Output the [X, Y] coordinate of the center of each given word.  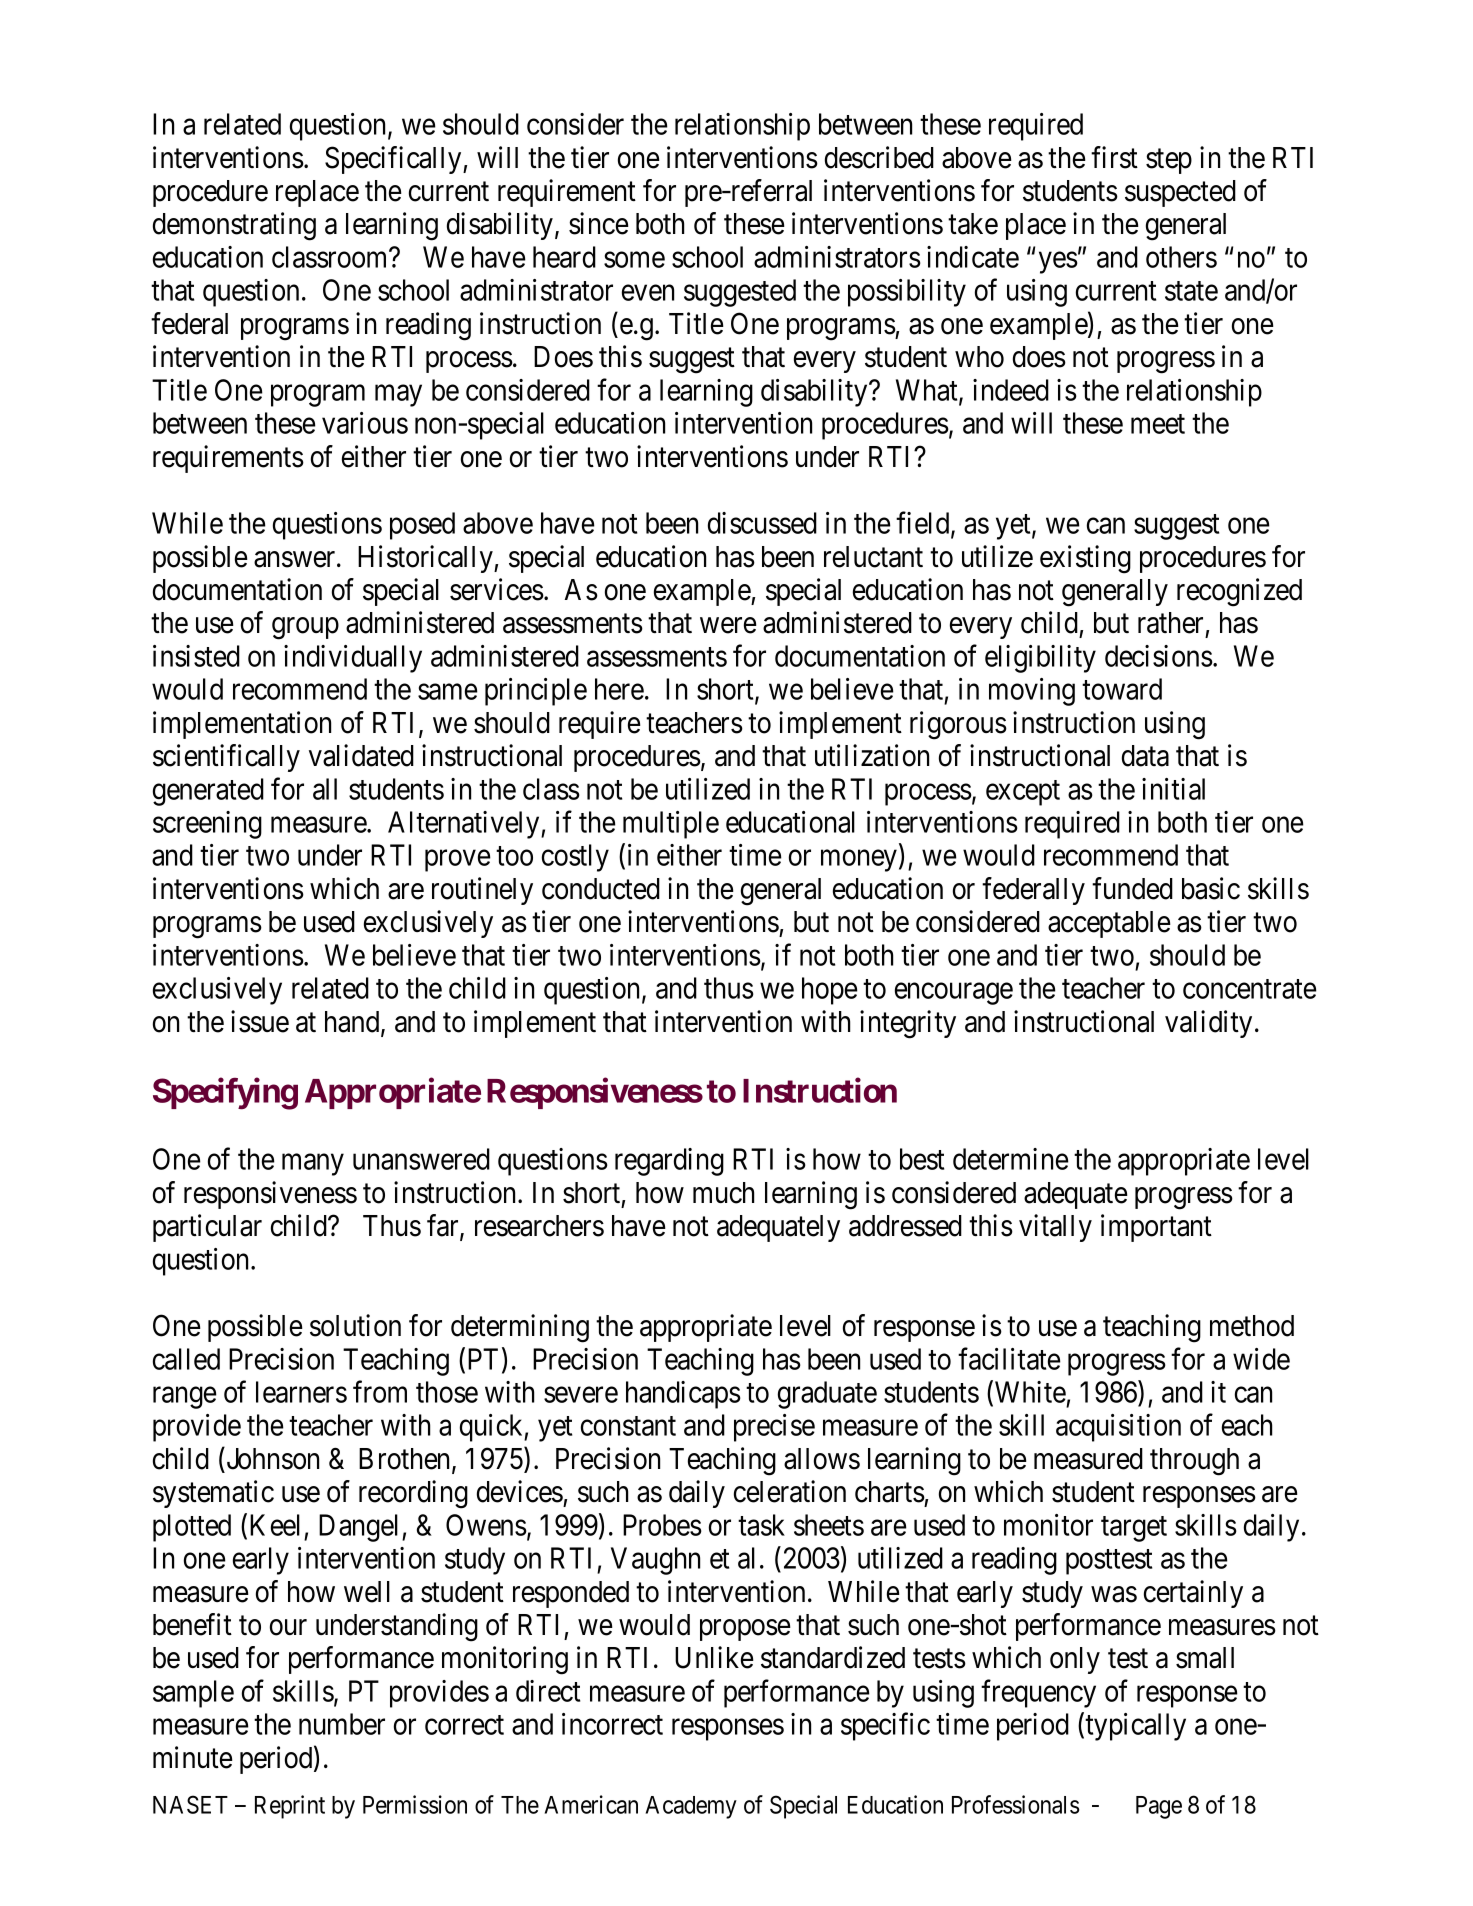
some [634, 260]
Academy [691, 1807]
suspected [1180, 193]
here [619, 689]
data [1145, 756]
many [313, 1165]
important [1156, 1228]
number [342, 1724]
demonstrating [234, 226]
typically [1135, 1727]
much [723, 1193]
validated [361, 755]
